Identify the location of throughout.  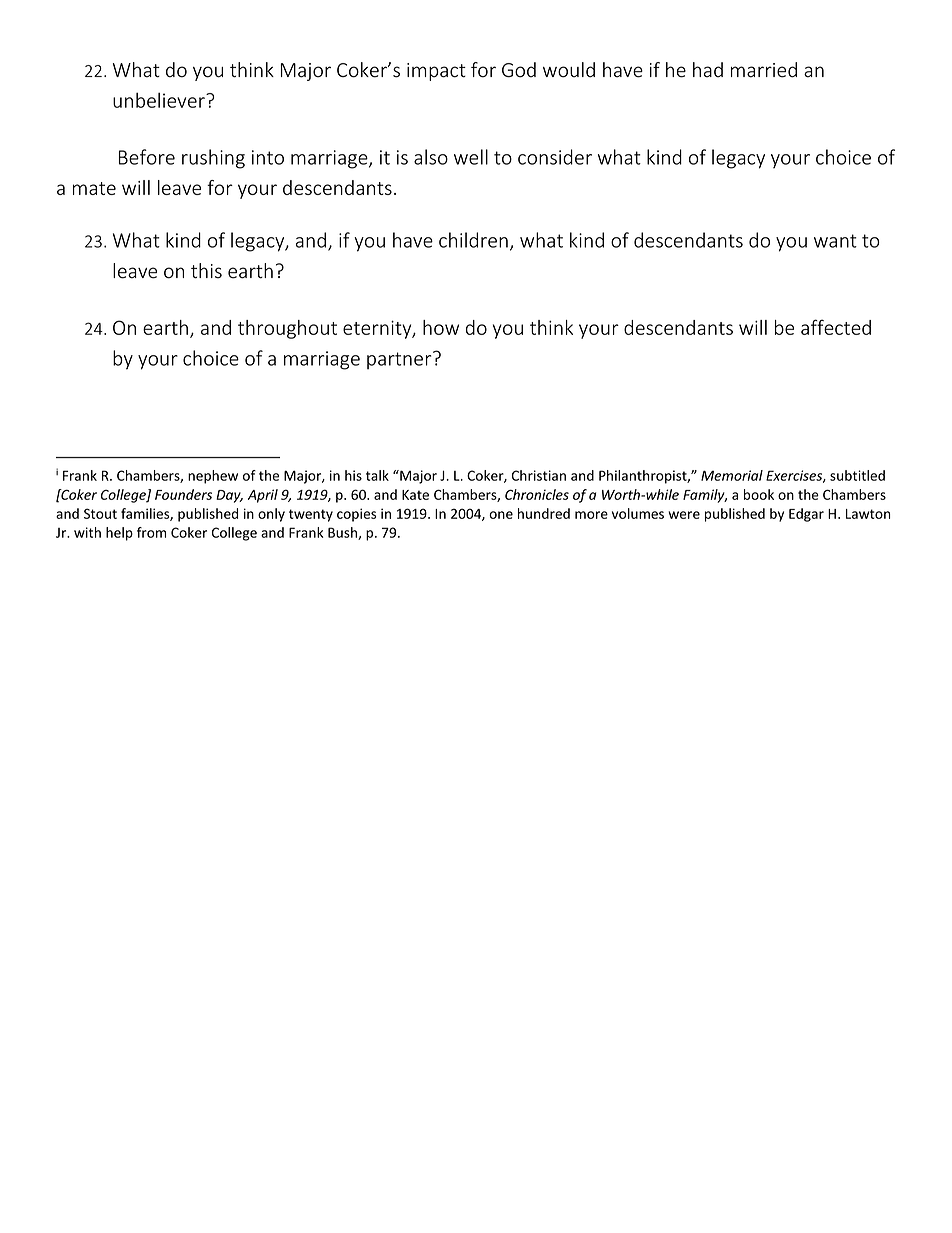
(287, 329).
